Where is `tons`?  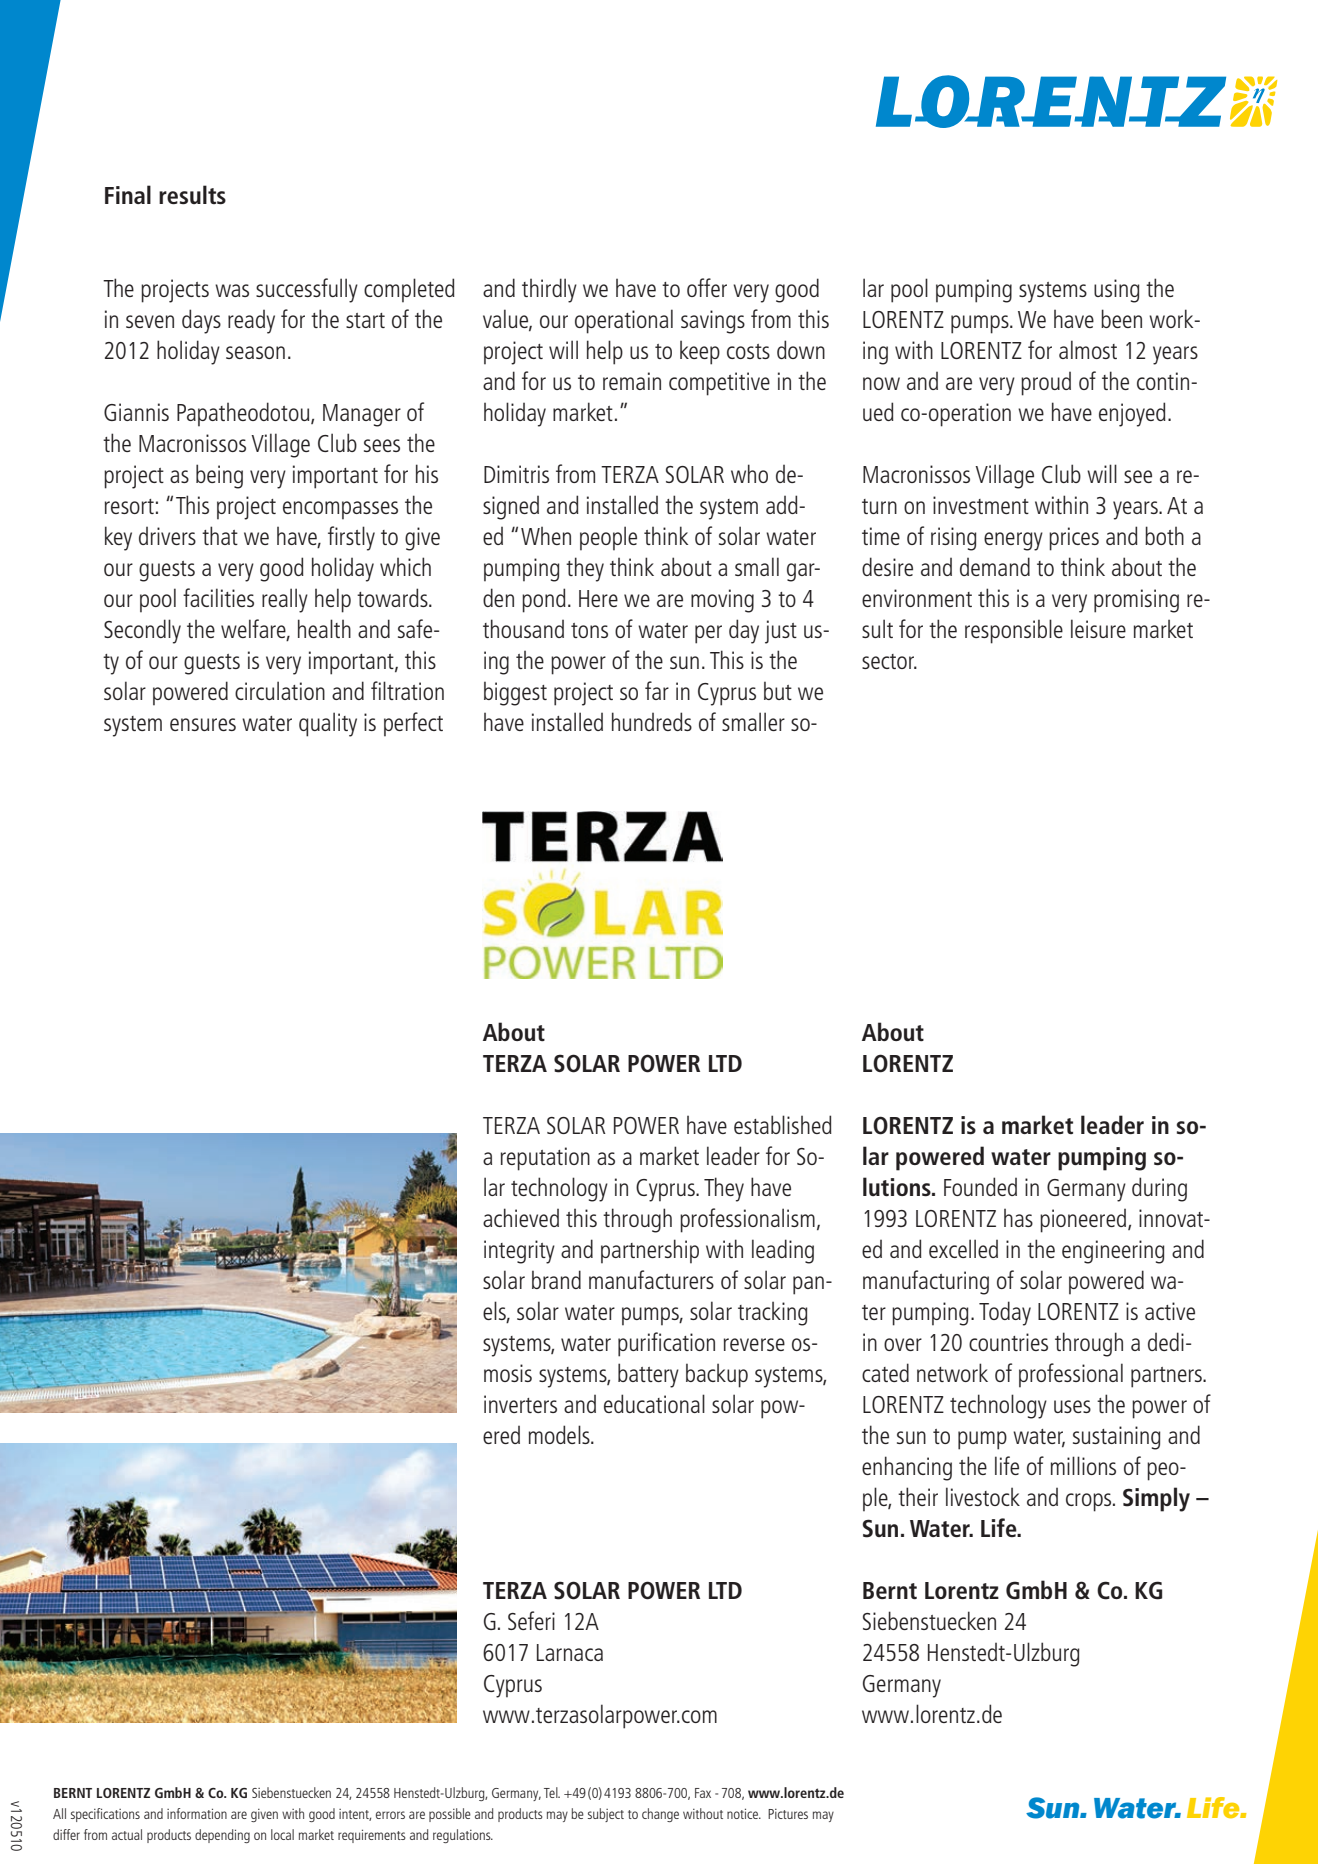 tons is located at coordinates (589, 630).
